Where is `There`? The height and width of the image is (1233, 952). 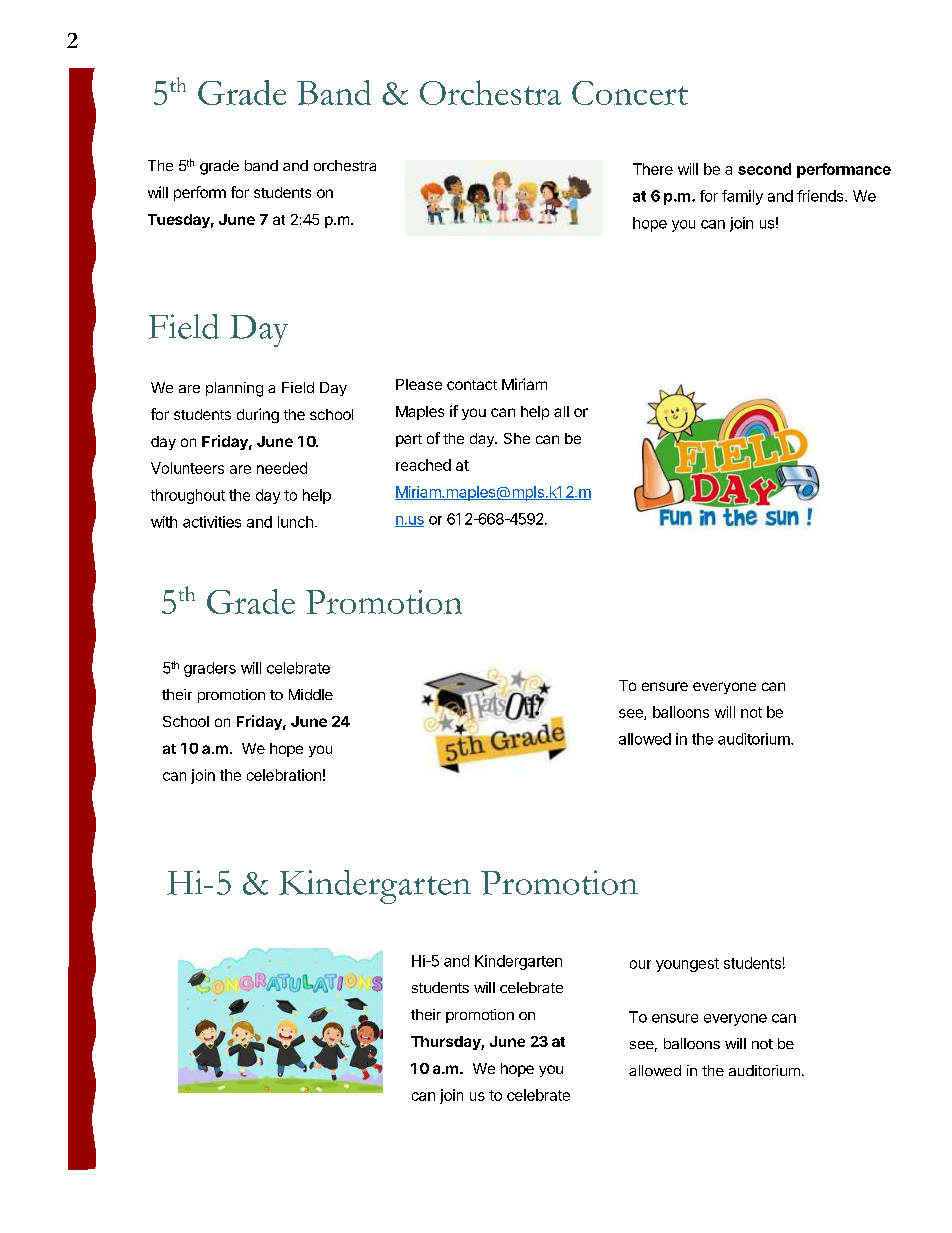
There is located at coordinates (653, 169).
